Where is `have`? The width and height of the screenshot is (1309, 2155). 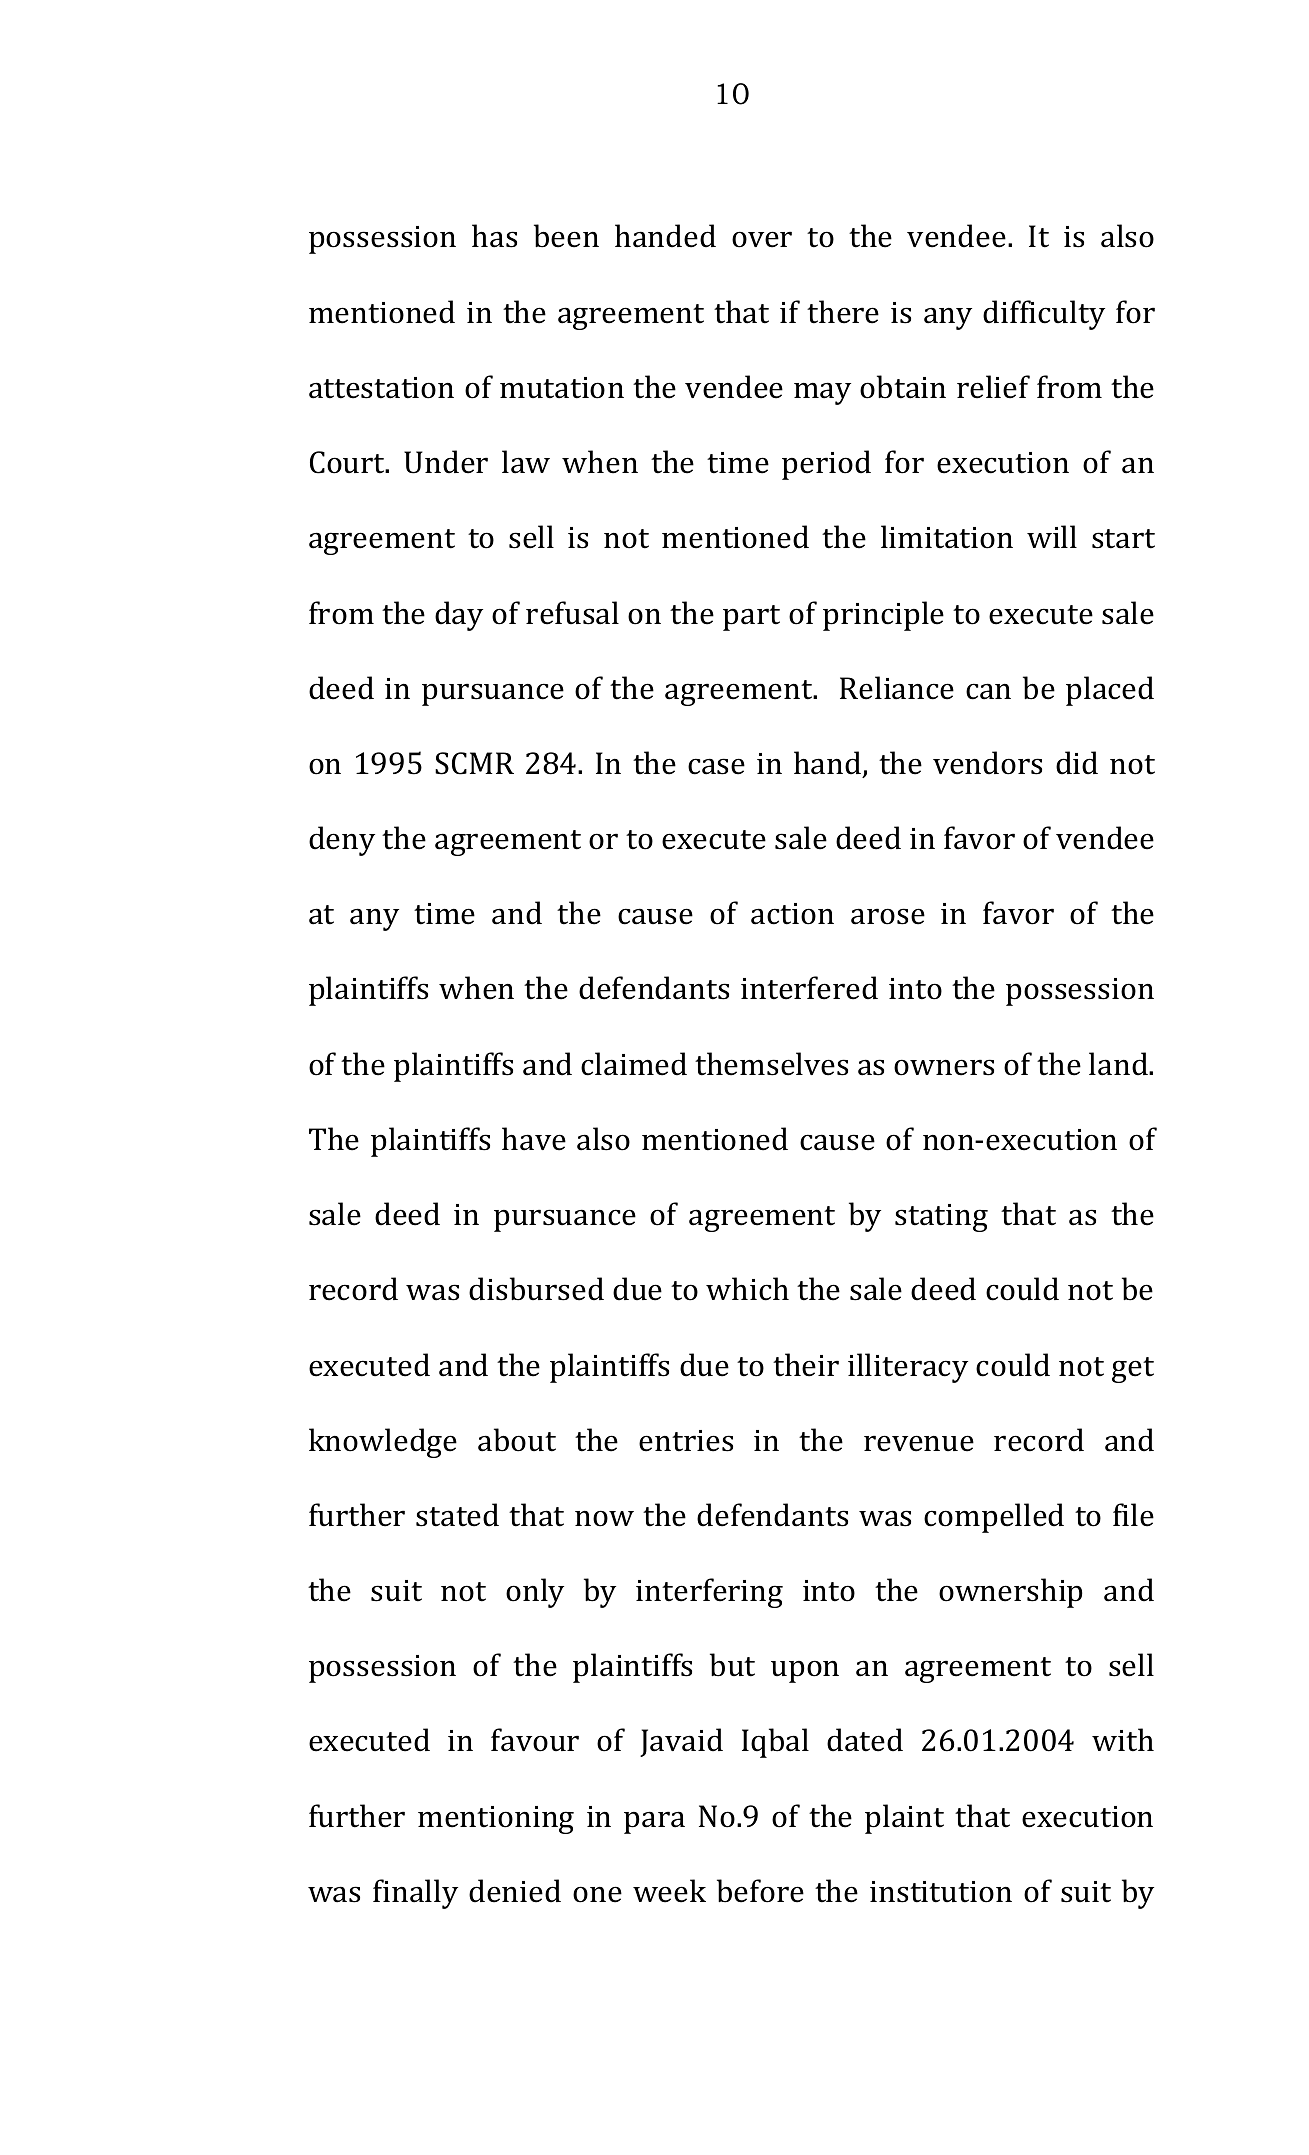
have is located at coordinates (534, 1139).
